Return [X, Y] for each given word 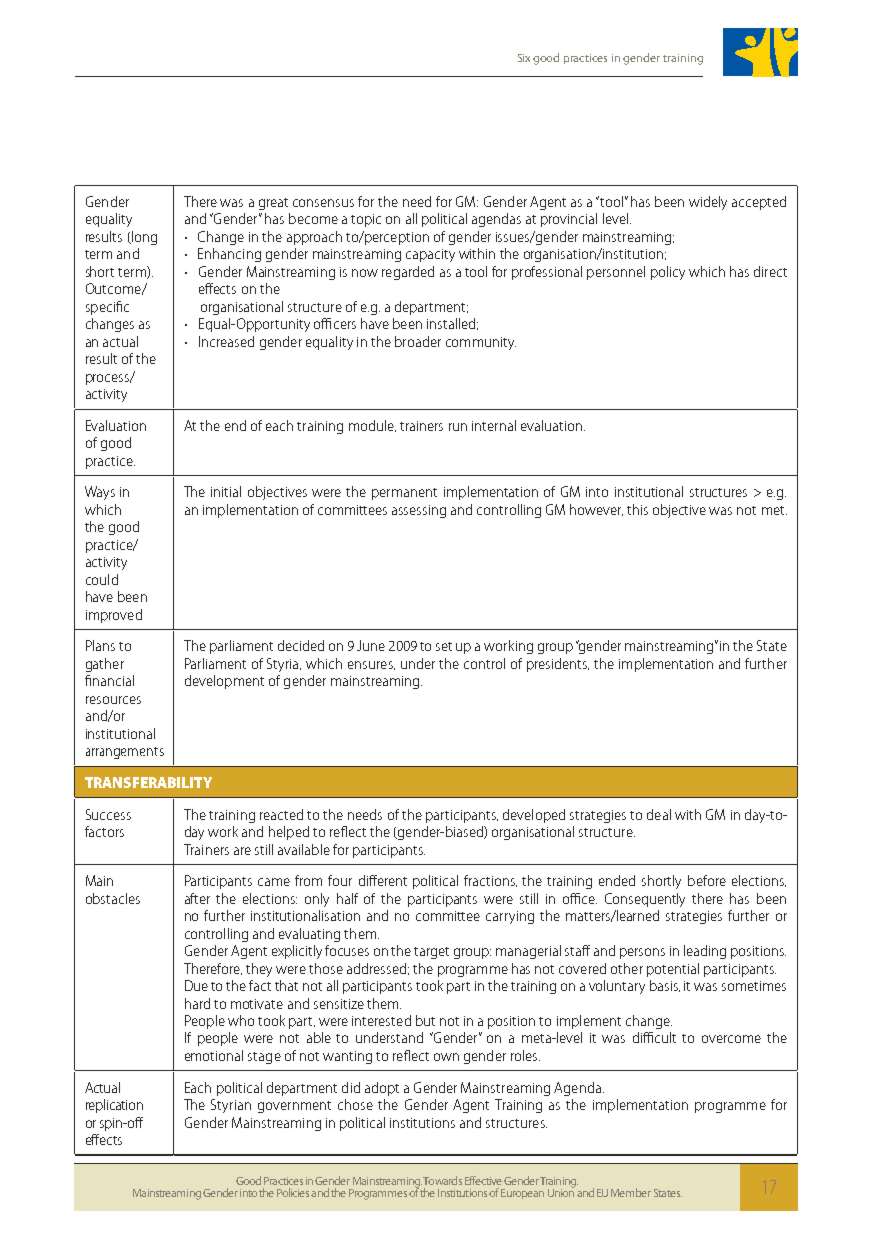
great [273, 204]
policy [668, 273]
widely [708, 203]
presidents [558, 665]
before [707, 880]
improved [114, 616]
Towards [442, 1180]
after [197, 898]
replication [114, 1106]
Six [524, 58]
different [383, 880]
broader [418, 341]
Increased [226, 341]
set [444, 646]
